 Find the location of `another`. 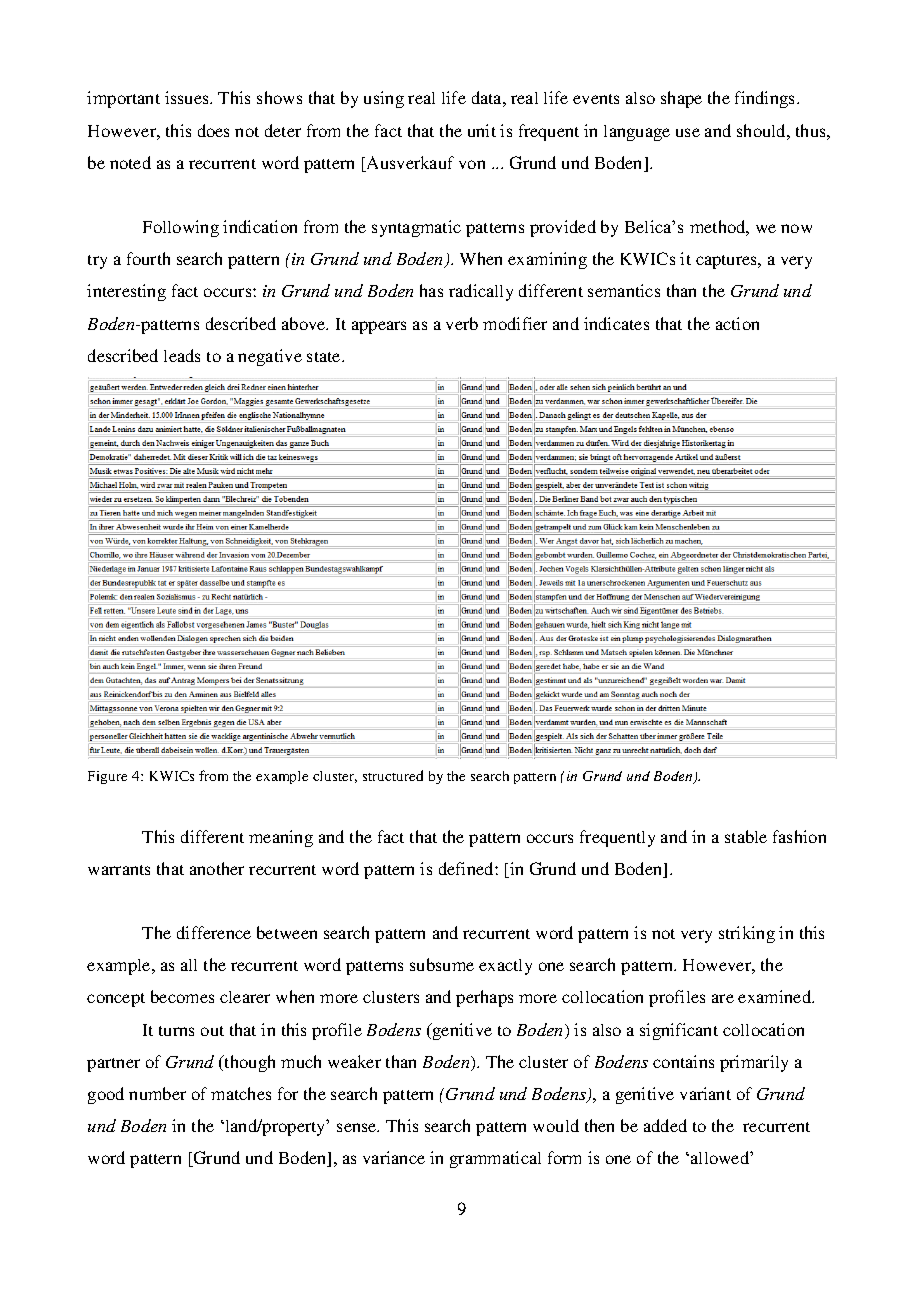

another is located at coordinates (217, 868).
